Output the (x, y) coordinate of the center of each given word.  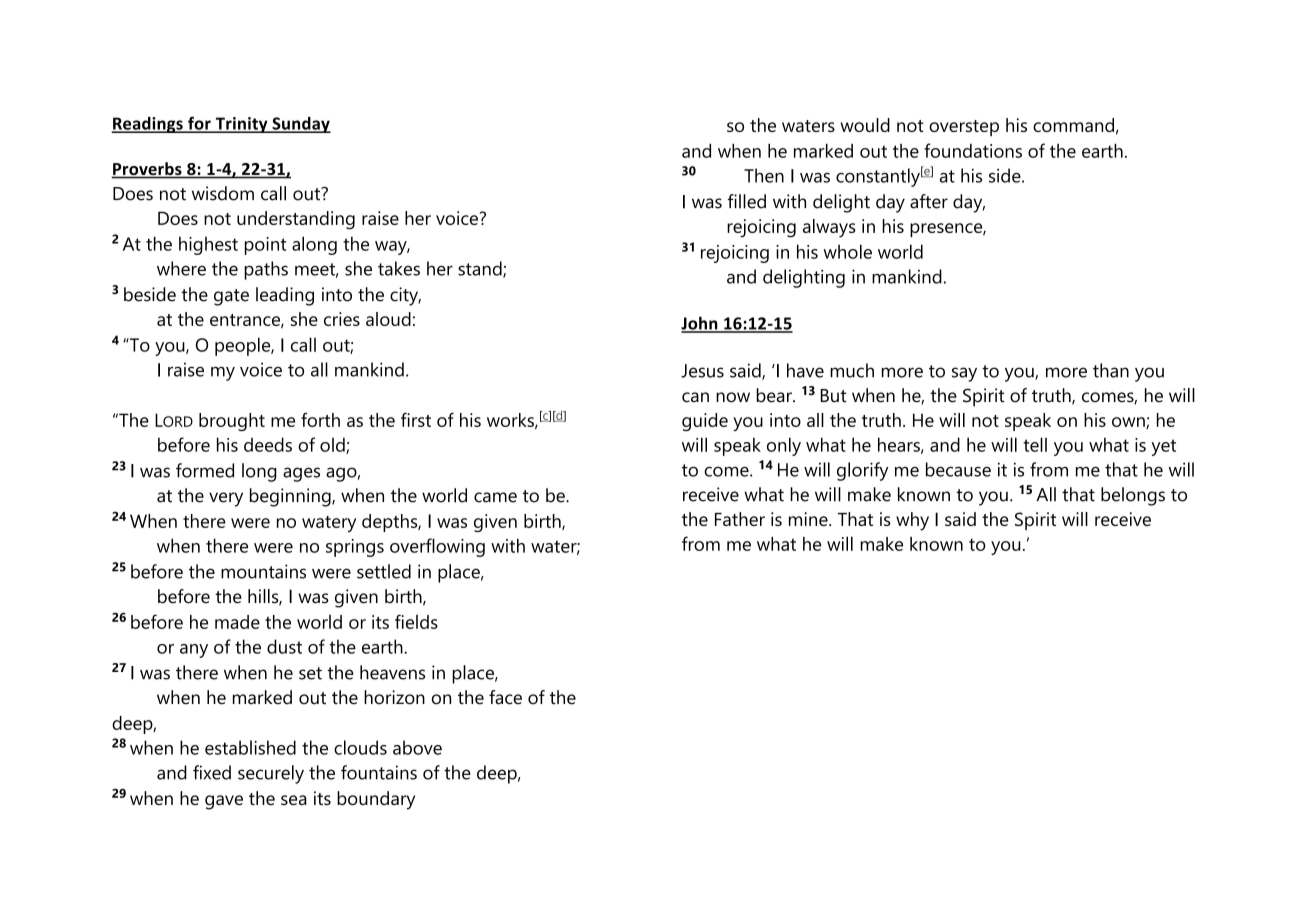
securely (271, 774)
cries (342, 319)
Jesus (702, 371)
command (1073, 125)
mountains (263, 571)
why (912, 521)
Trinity (241, 125)
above (417, 747)
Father (740, 519)
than (1111, 370)
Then (764, 175)
